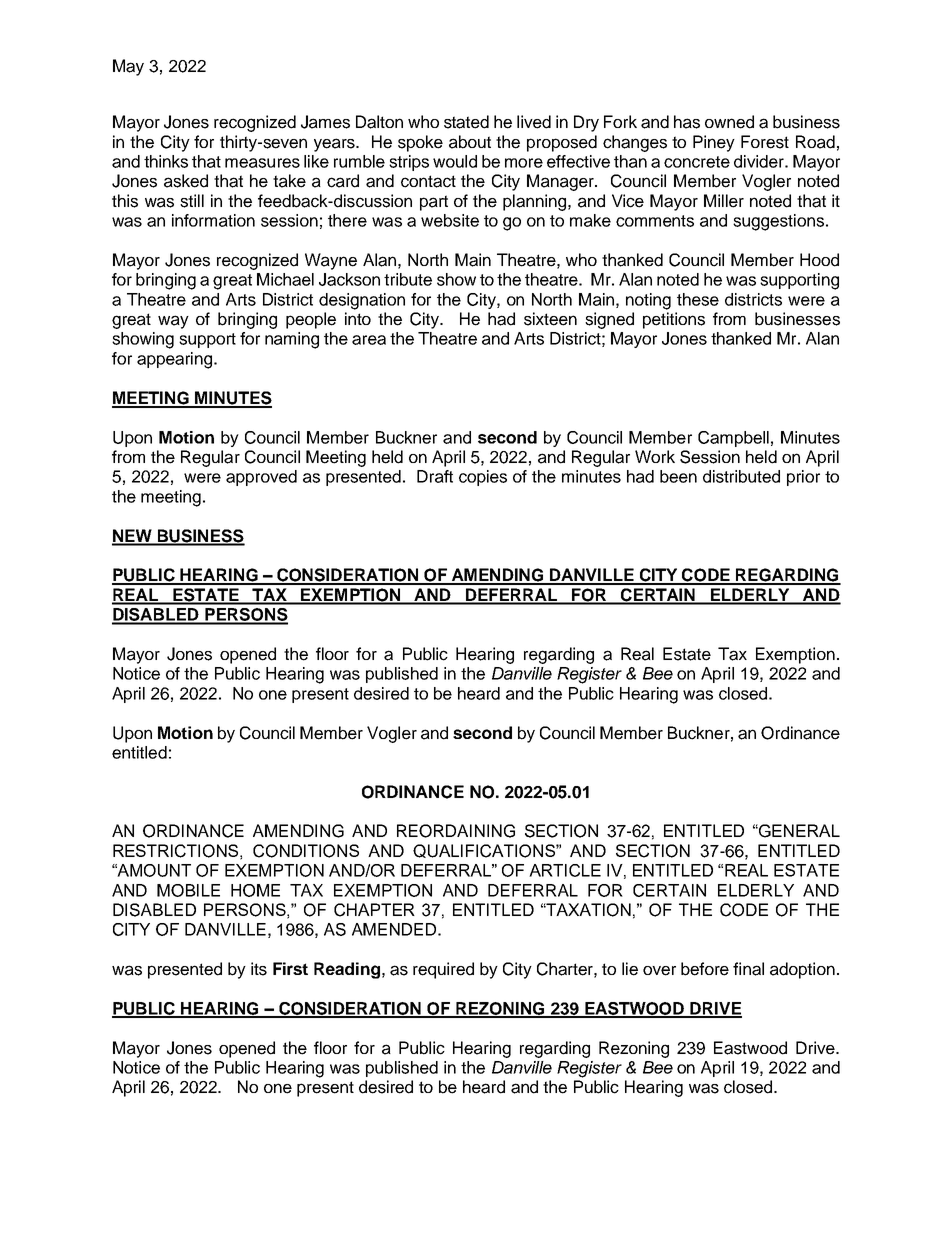 The image size is (952, 1233). What do you see at coordinates (306, 851) in the screenshot?
I see `CONDITIONS` at bounding box center [306, 851].
